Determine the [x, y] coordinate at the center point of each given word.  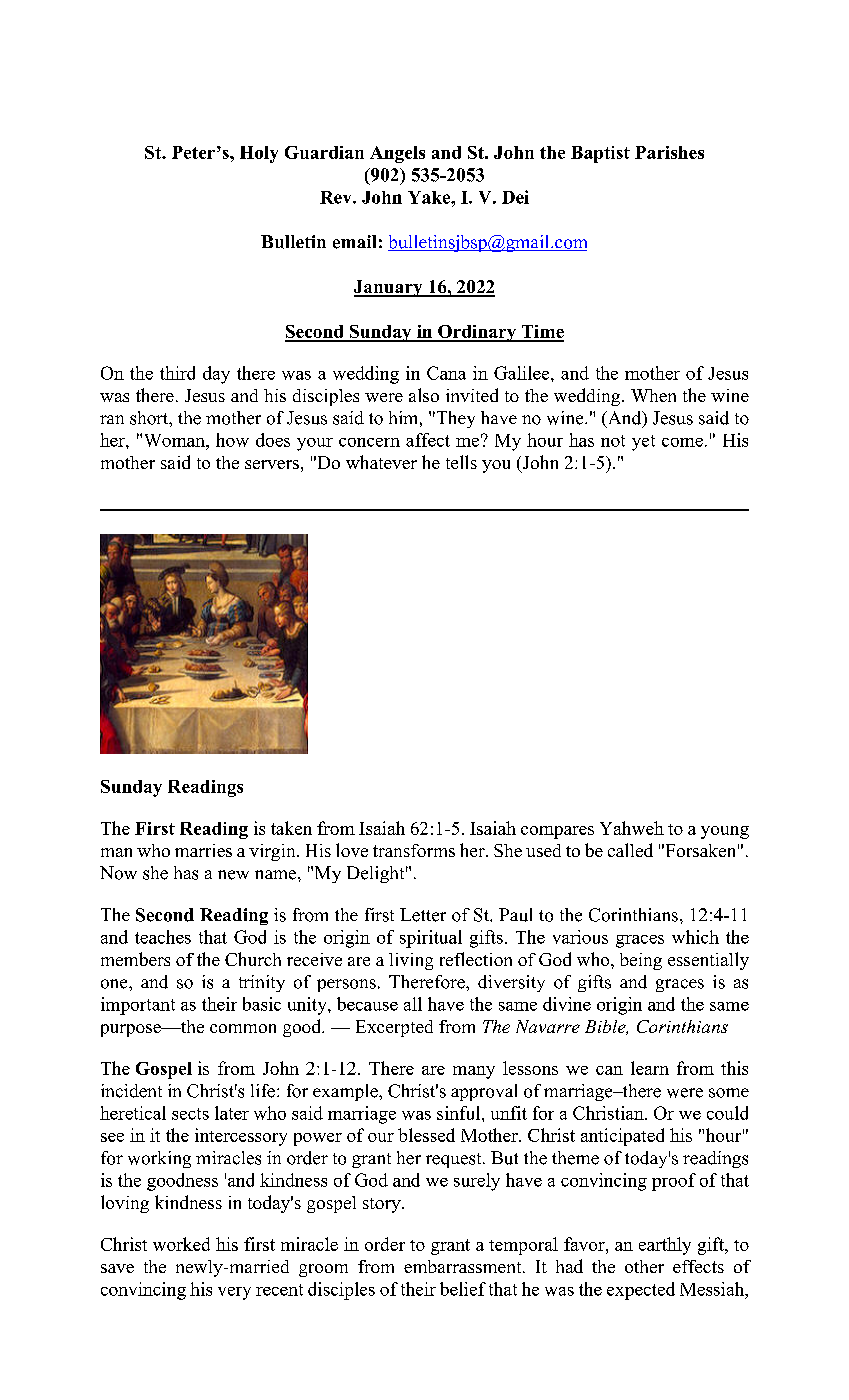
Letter [423, 915]
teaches [163, 937]
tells [461, 462]
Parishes [669, 152]
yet [643, 443]
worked [181, 1244]
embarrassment [464, 1266]
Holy [259, 154]
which [695, 937]
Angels [397, 154]
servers [272, 464]
